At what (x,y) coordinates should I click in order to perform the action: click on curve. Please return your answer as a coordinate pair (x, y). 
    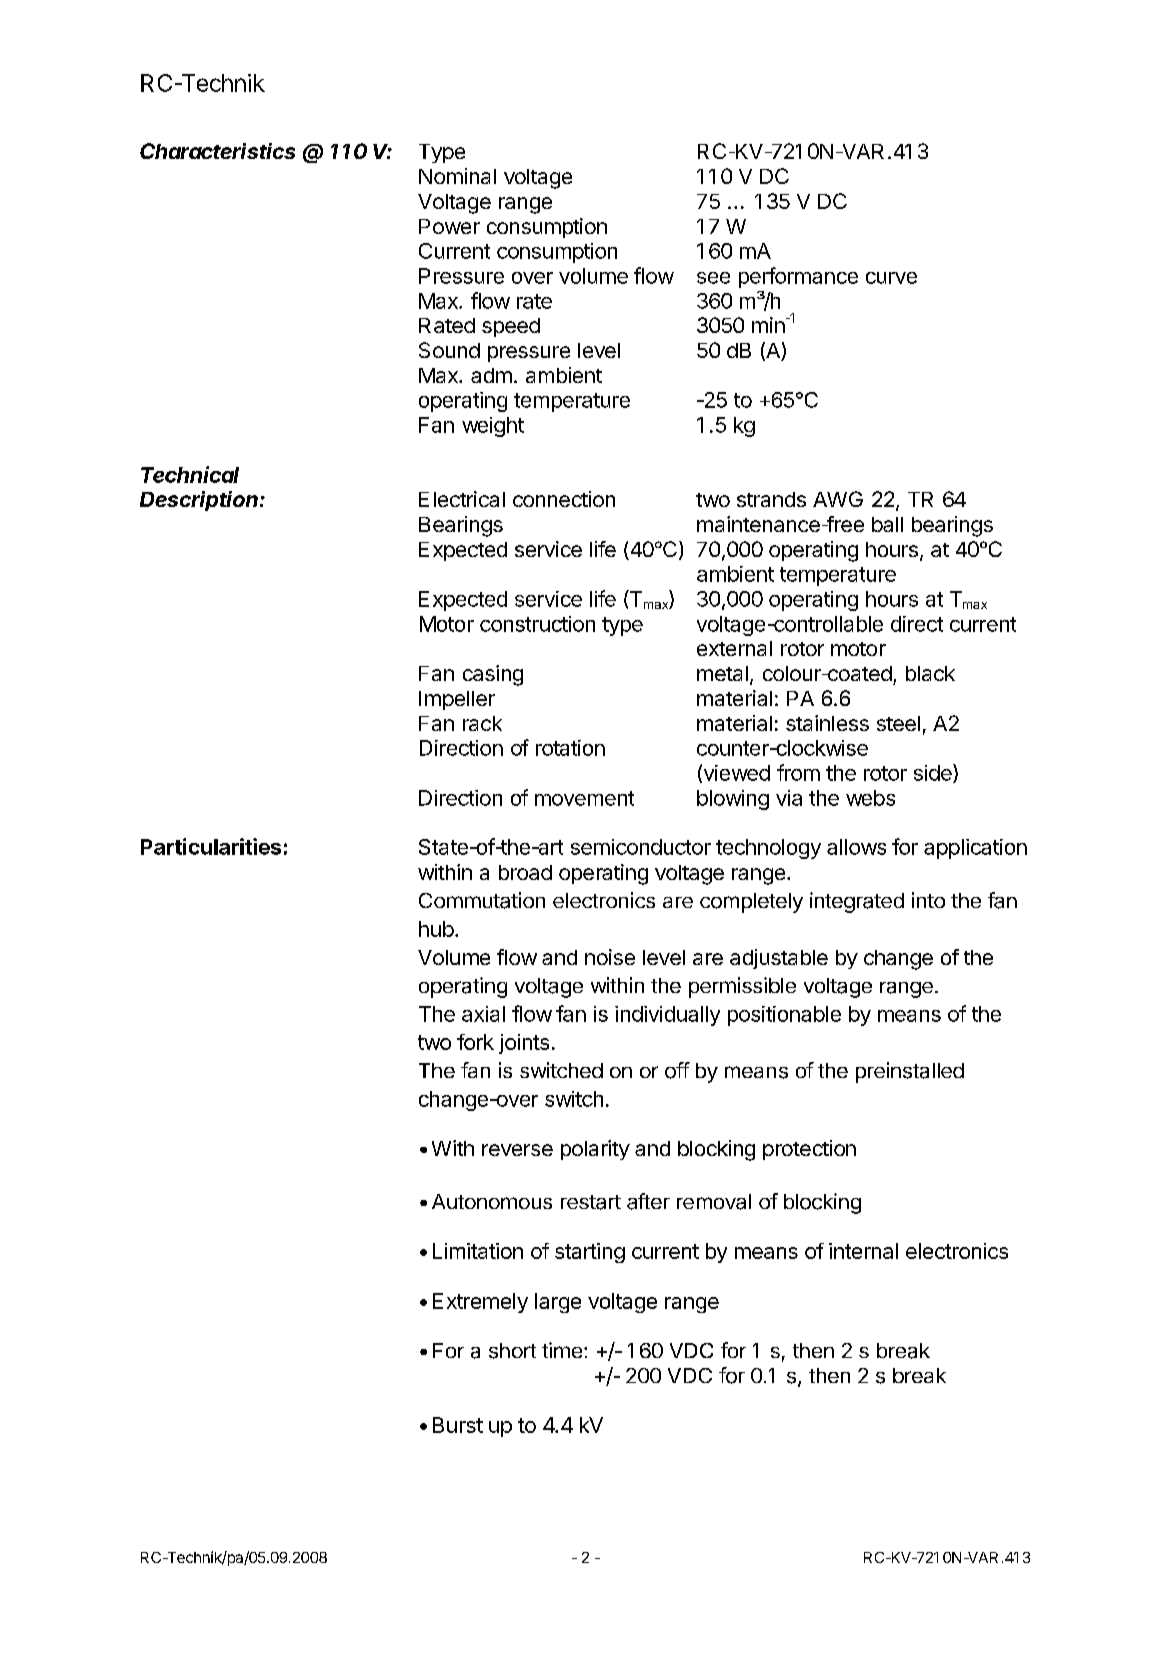
    Looking at the image, I should click on (891, 278).
